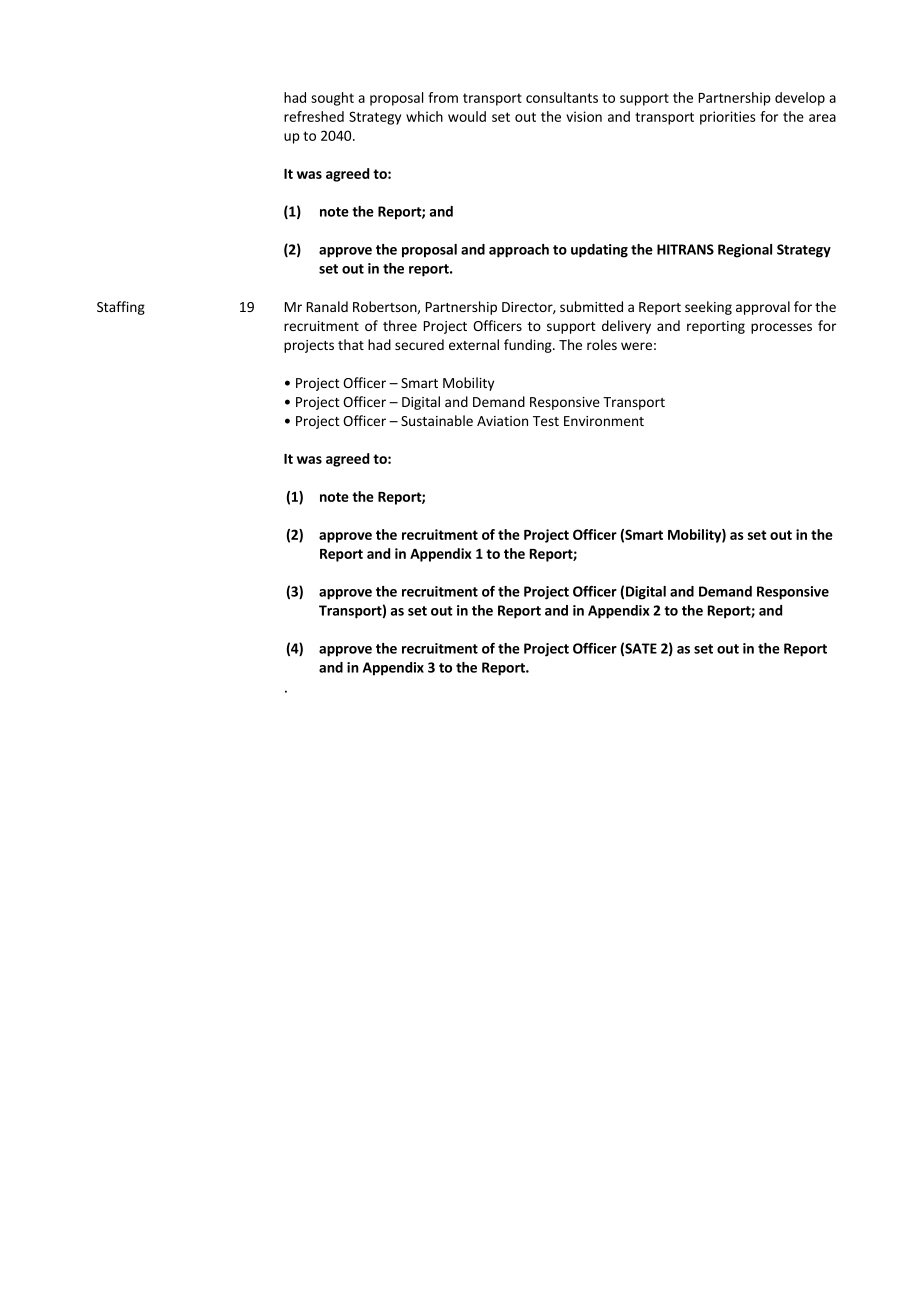  What do you see at coordinates (314, 116) in the screenshot?
I see `refreshed` at bounding box center [314, 116].
